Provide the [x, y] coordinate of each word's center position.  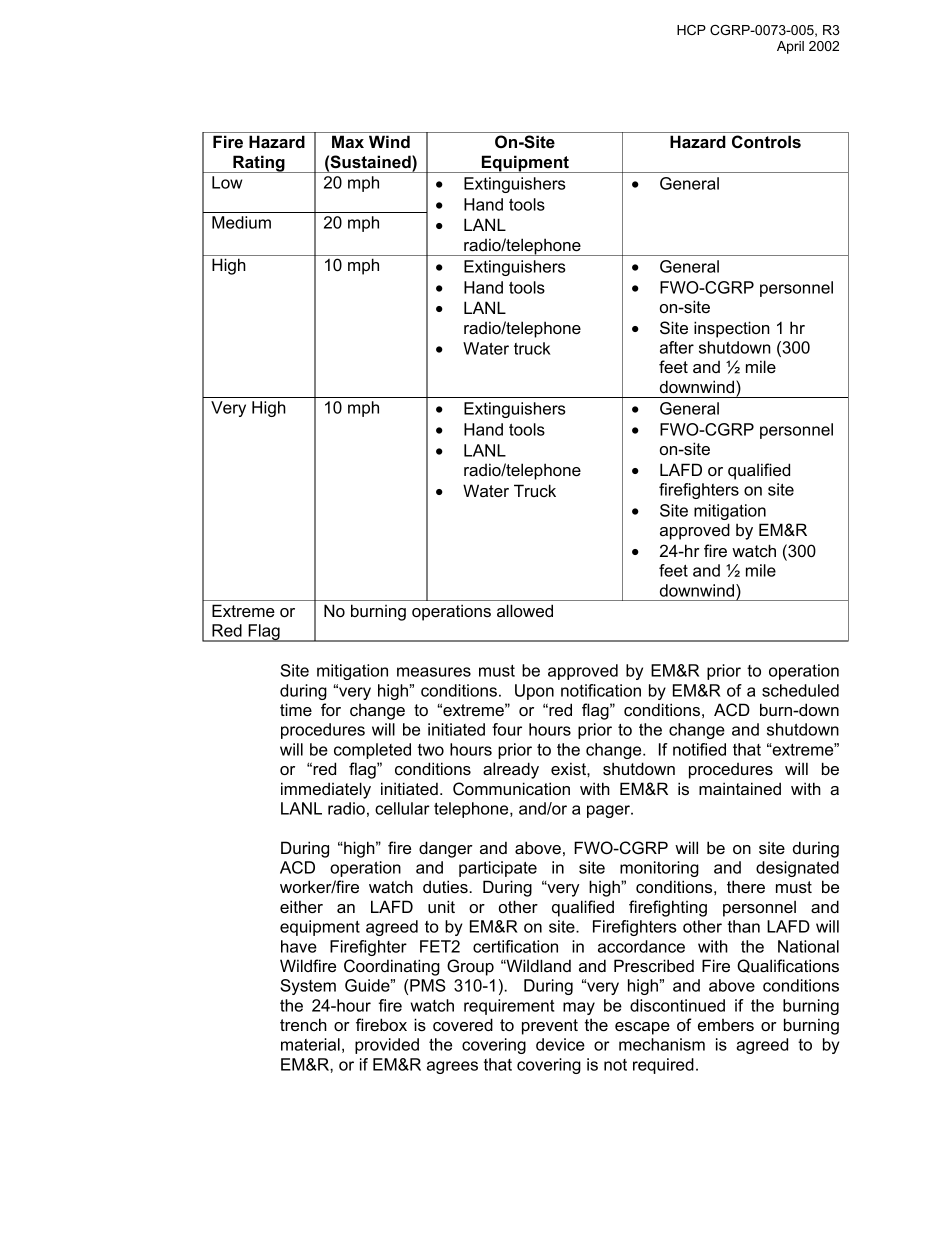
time [296, 709]
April [790, 47]
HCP [691, 30]
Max [348, 141]
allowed [525, 610]
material [310, 1044]
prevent [550, 1027]
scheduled [800, 690]
